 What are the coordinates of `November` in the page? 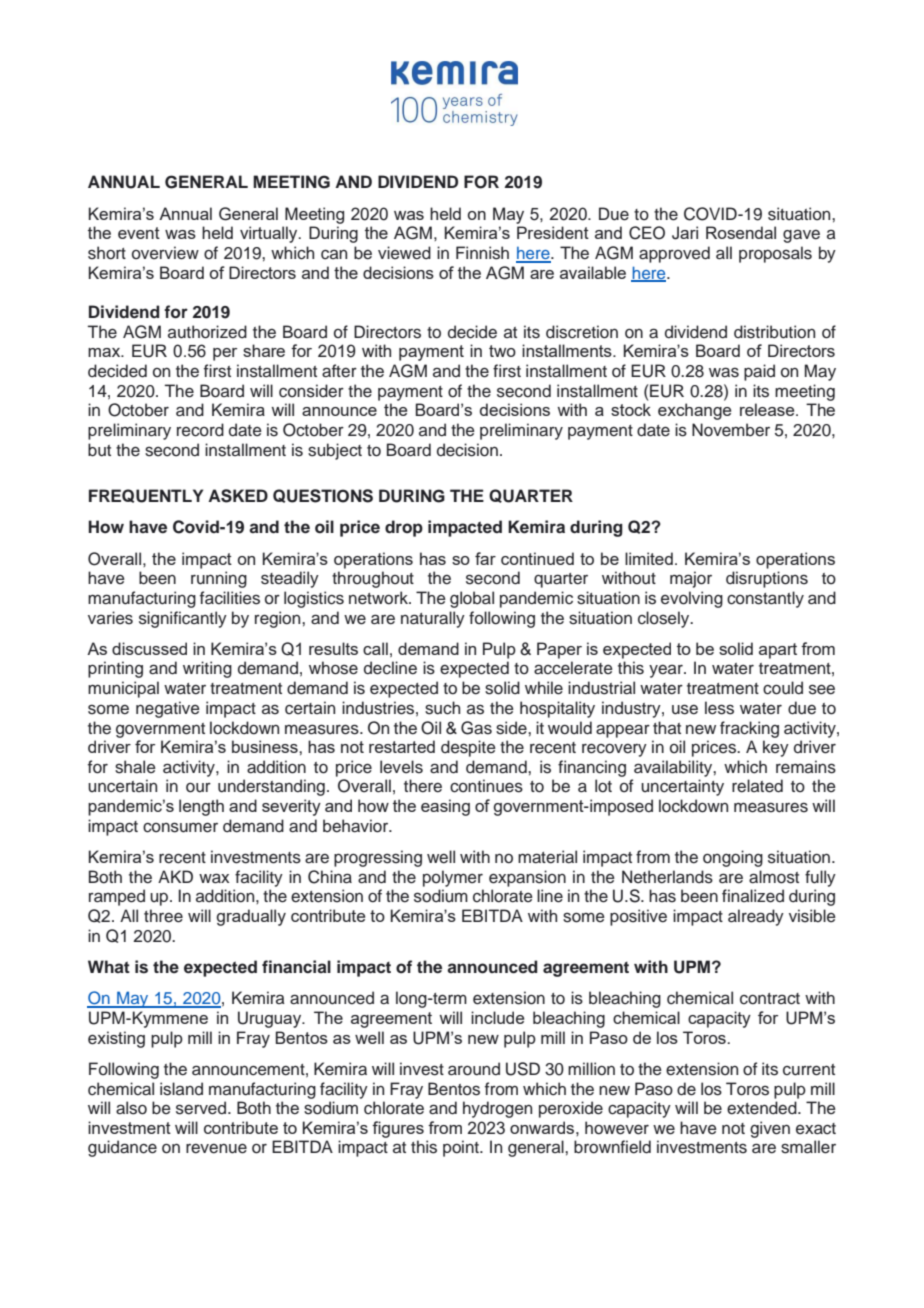 It's located at (731, 430).
